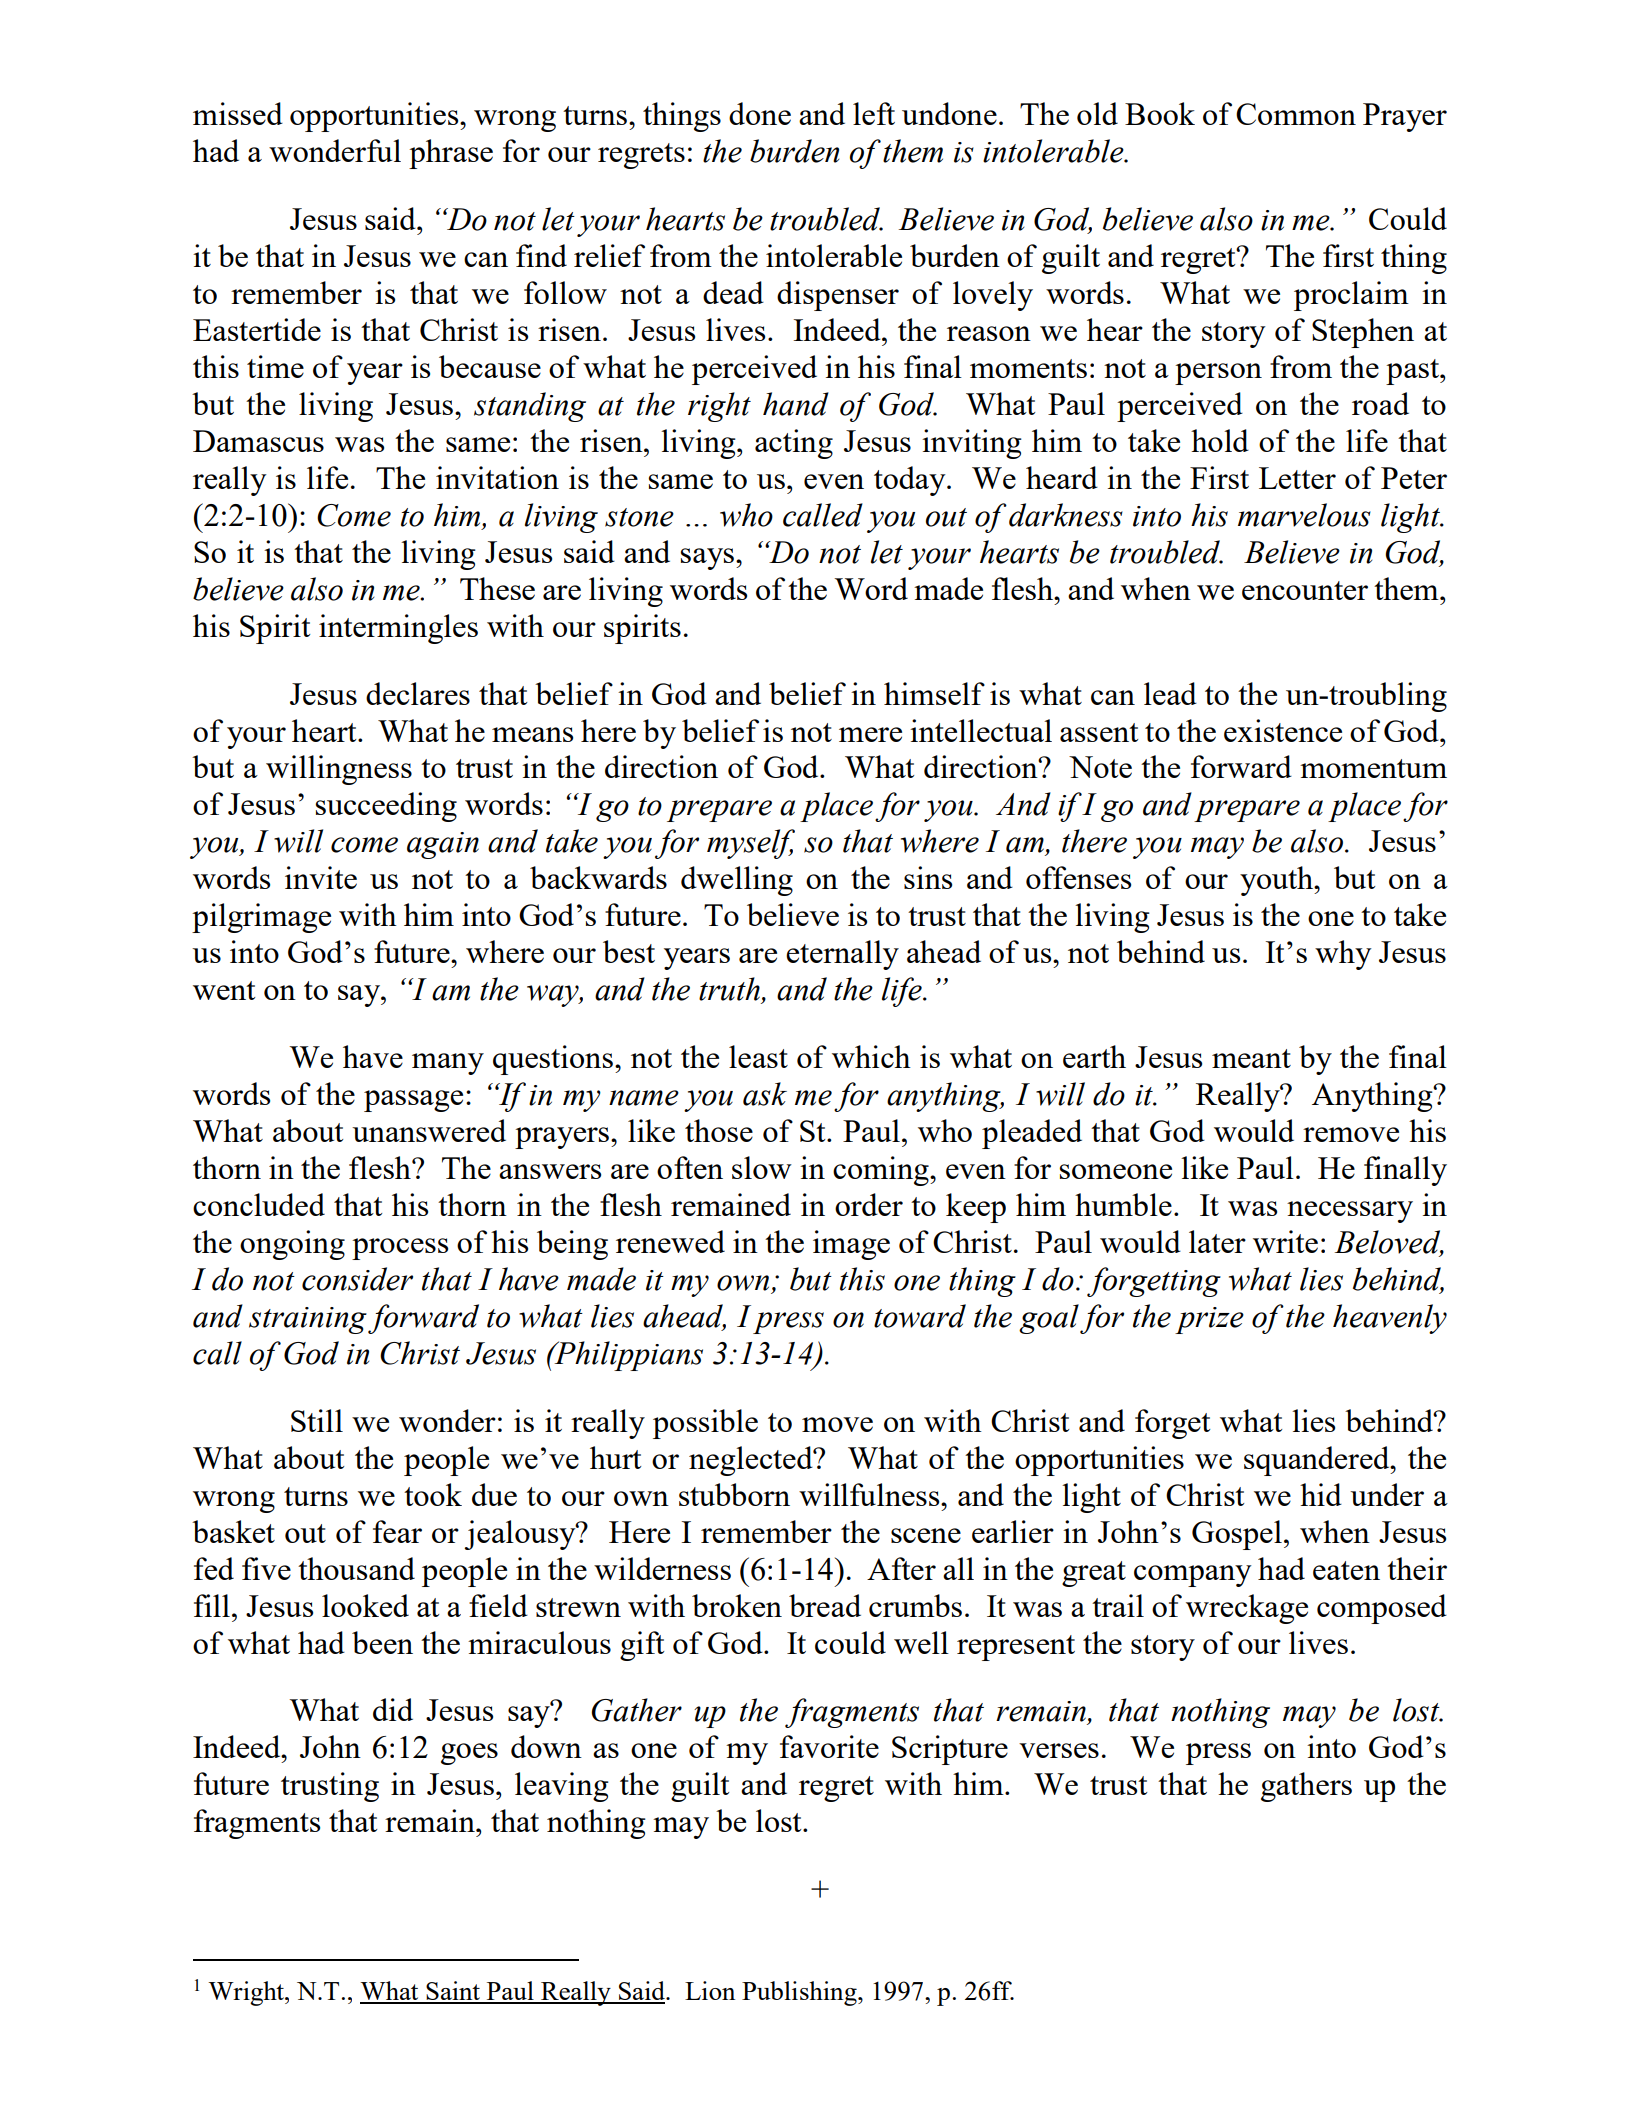  What do you see at coordinates (308, 1320) in the image?
I see `straining` at bounding box center [308, 1320].
